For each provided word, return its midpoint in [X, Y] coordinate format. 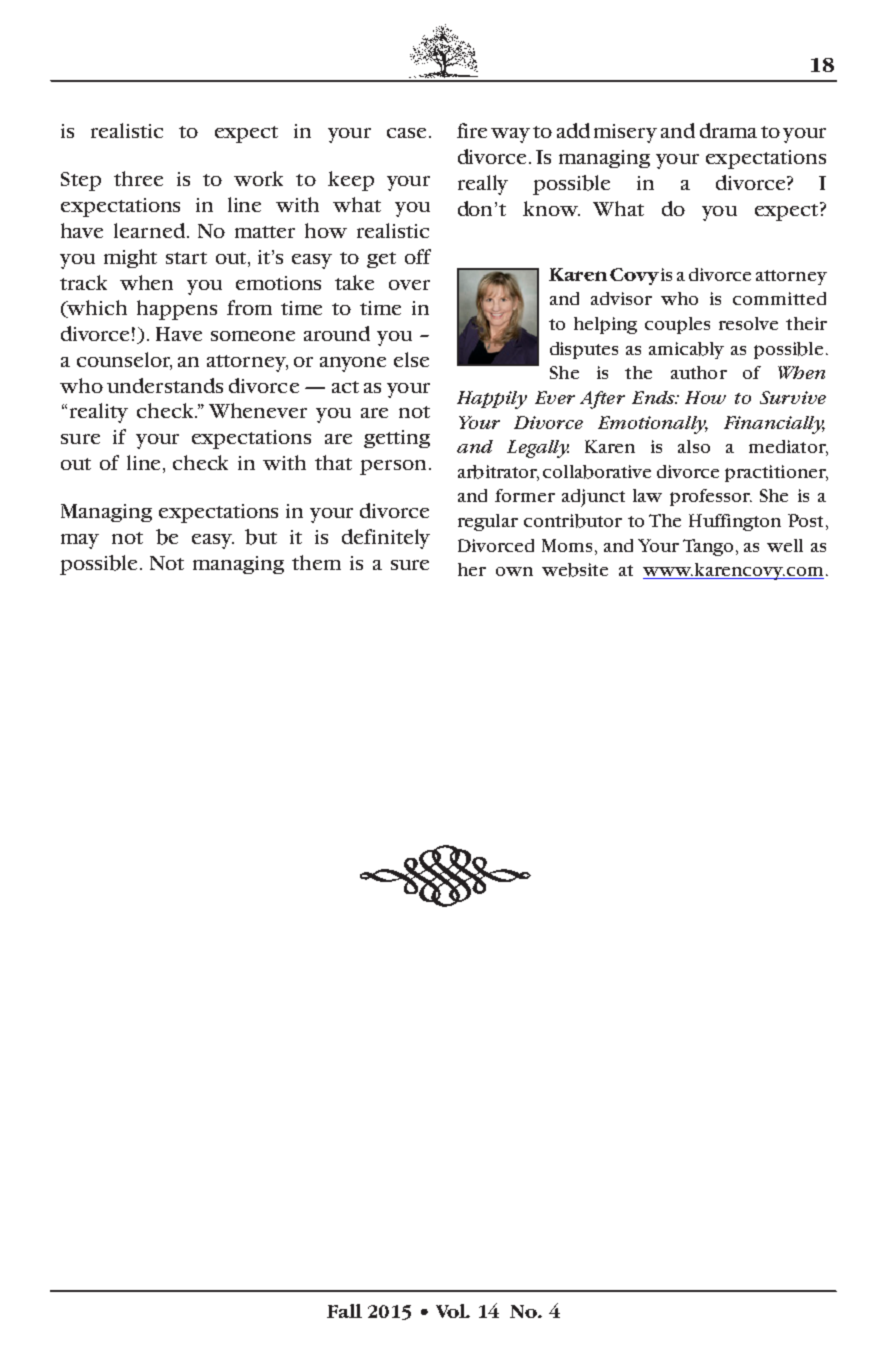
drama [728, 130]
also [694, 446]
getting [397, 439]
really [483, 185]
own [514, 571]
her [472, 569]
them [316, 562]
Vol [452, 1311]
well [785, 545]
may [80, 541]
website [575, 570]
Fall [344, 1311]
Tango [708, 547]
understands [165, 385]
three [138, 178]
